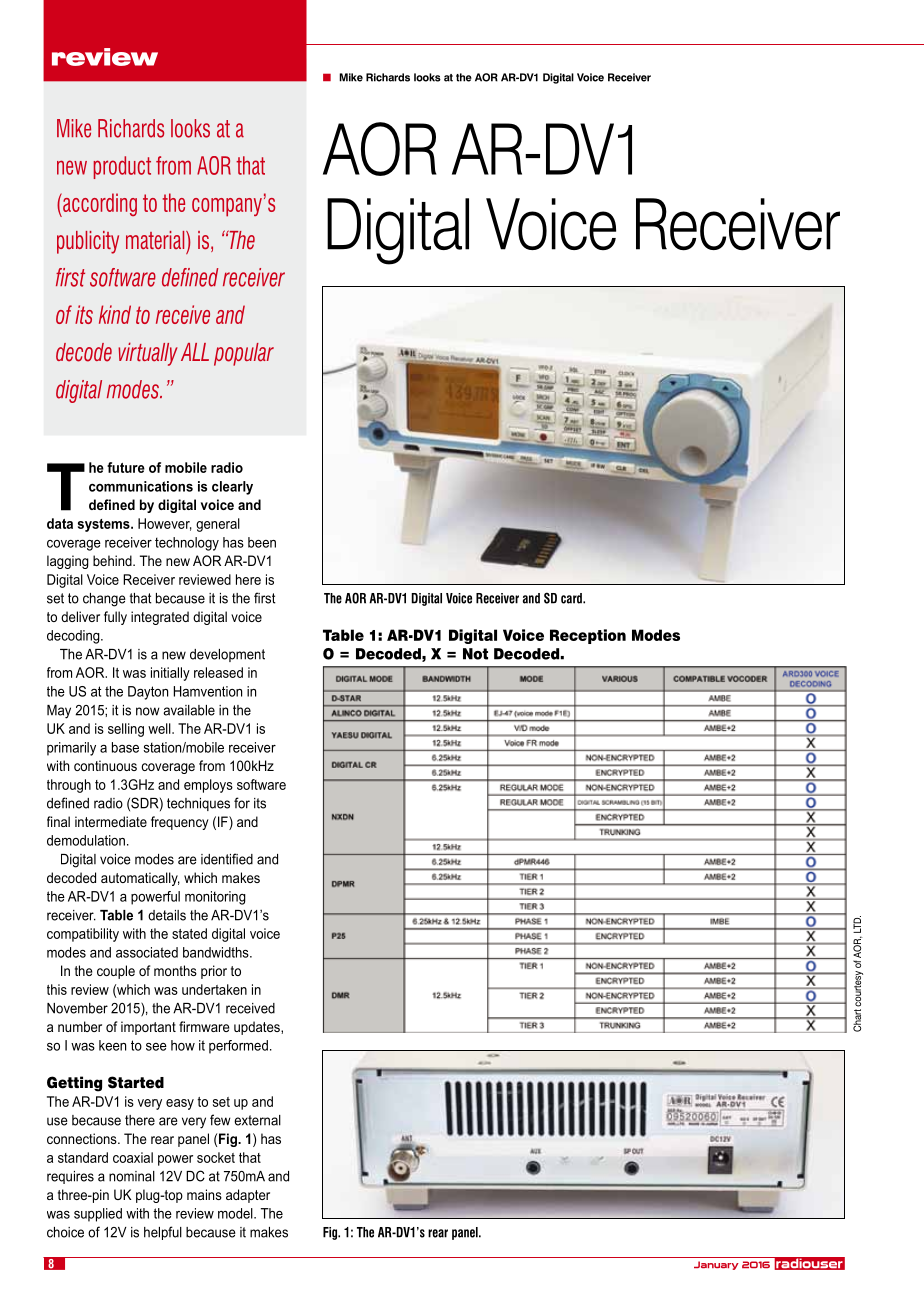 This page has height=1308, width=924. Describe the element at coordinates (116, 972) in the page. I see `couple` at that location.
